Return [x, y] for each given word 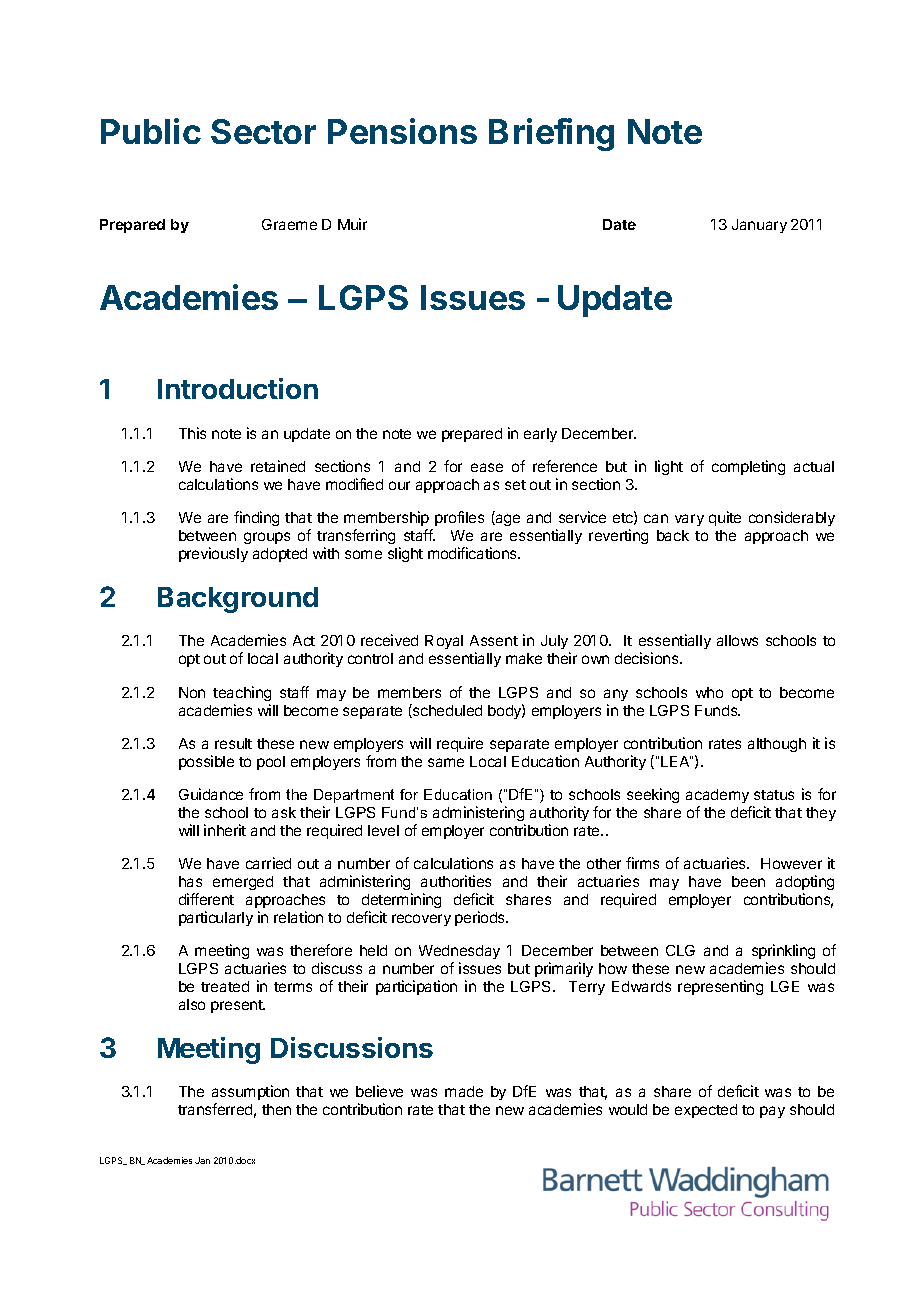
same [446, 762]
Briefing [551, 134]
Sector [263, 131]
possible [206, 762]
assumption [250, 1092]
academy [717, 796]
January [759, 226]
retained [278, 466]
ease [487, 467]
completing [748, 467]
